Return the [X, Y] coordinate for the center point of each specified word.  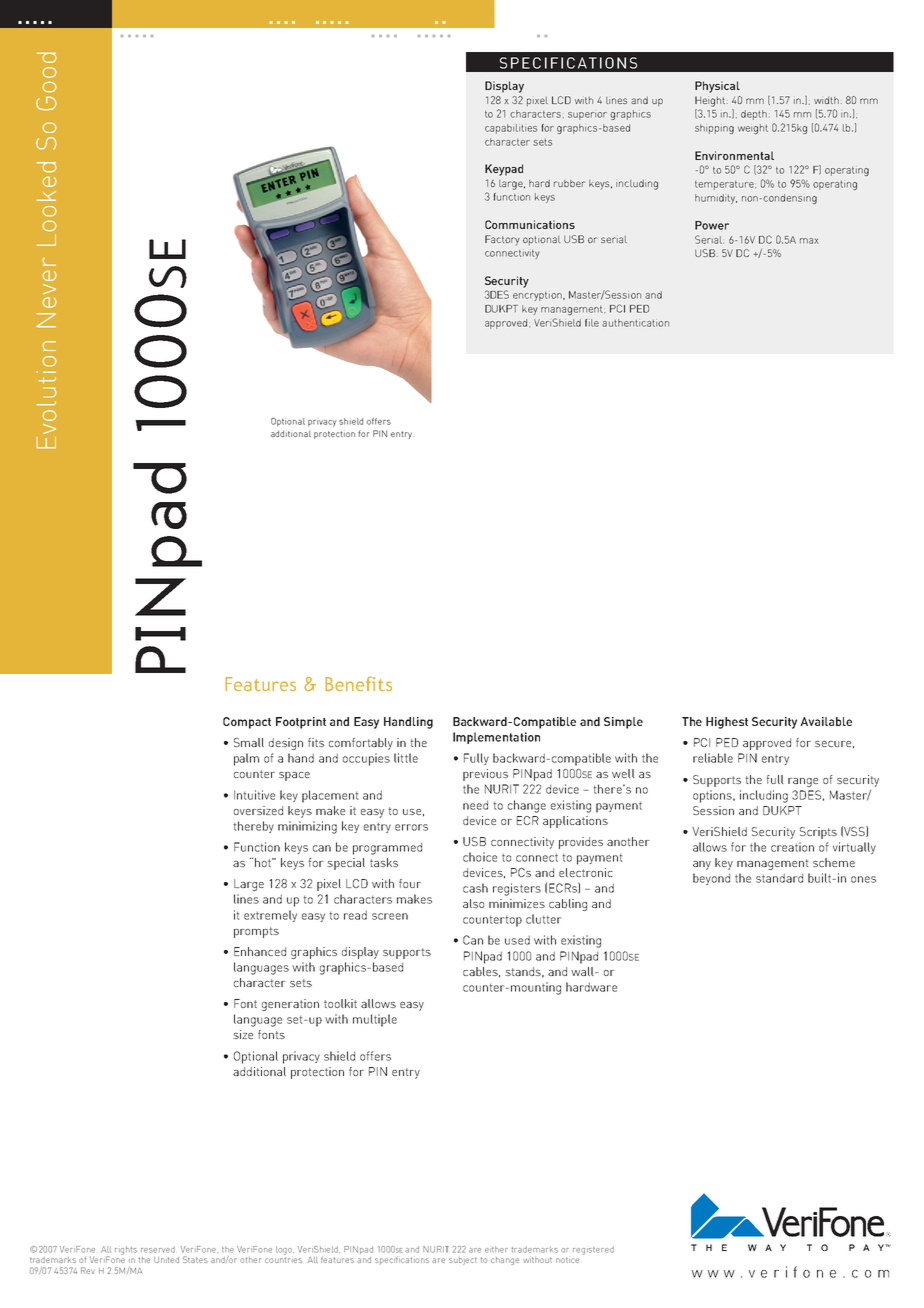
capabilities [511, 129]
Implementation [496, 738]
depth [754, 115]
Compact [247, 723]
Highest [727, 723]
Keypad [504, 170]
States [195, 1259]
